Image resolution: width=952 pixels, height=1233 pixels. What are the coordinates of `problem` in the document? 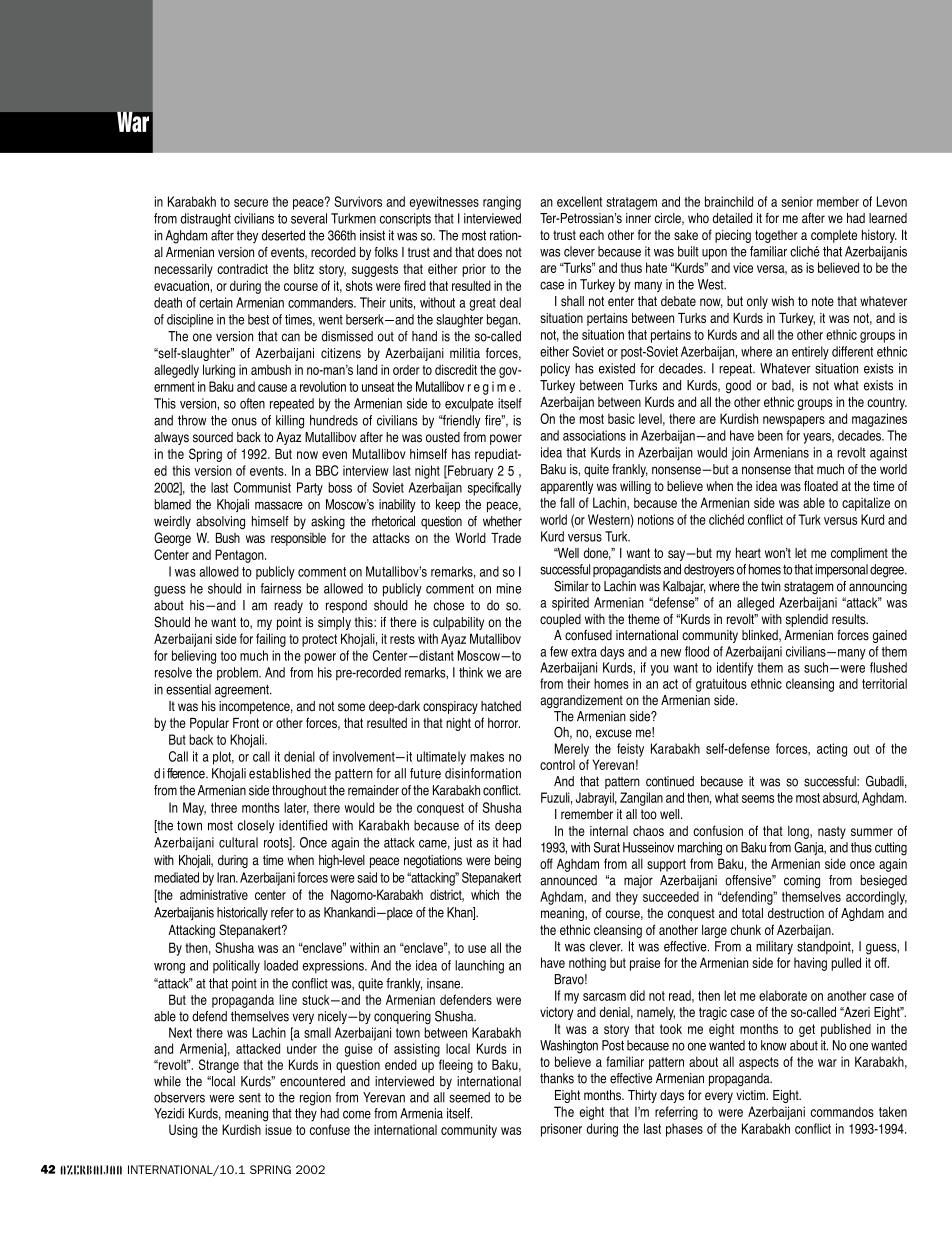 It's located at (238, 674).
